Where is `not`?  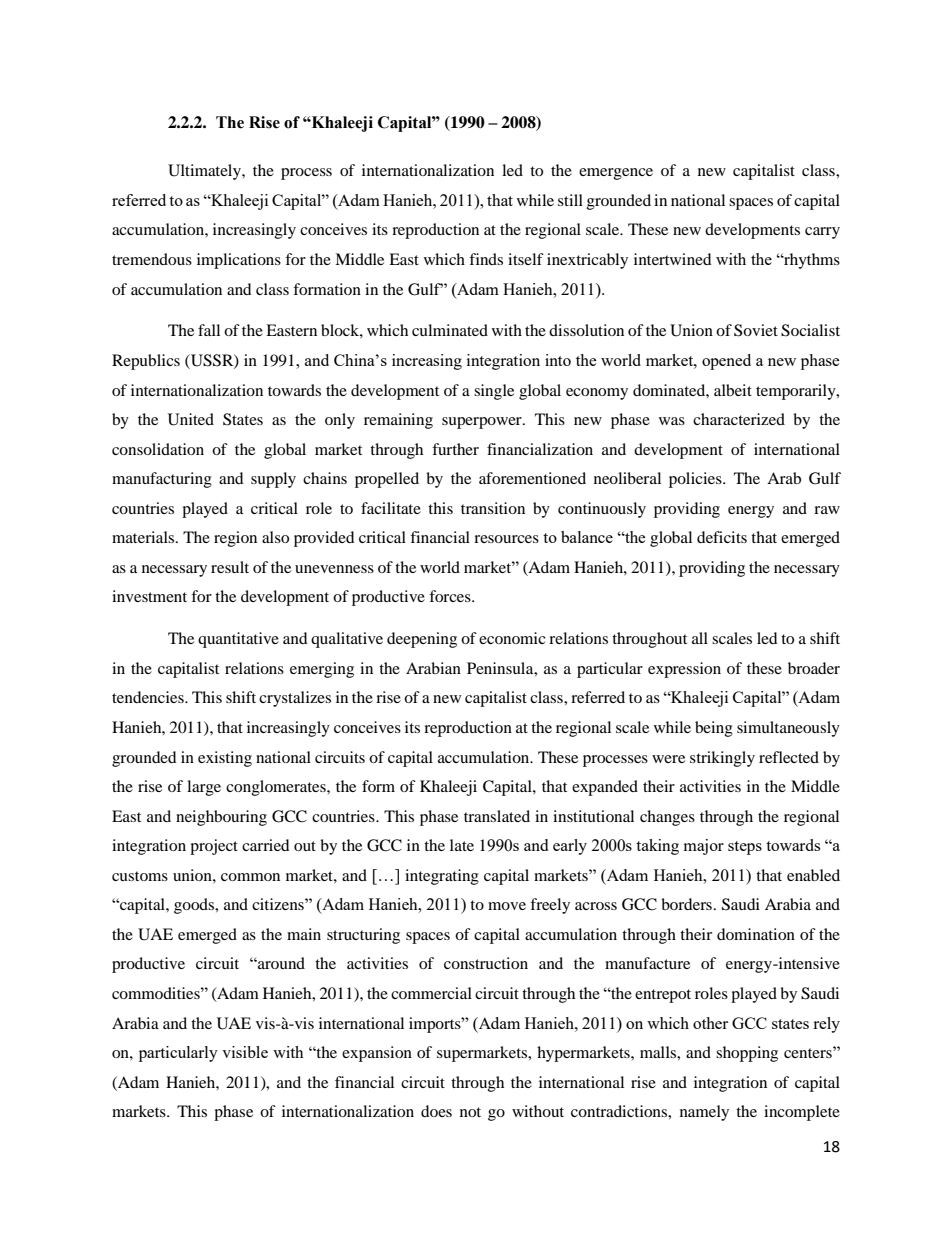
not is located at coordinates (470, 1112).
